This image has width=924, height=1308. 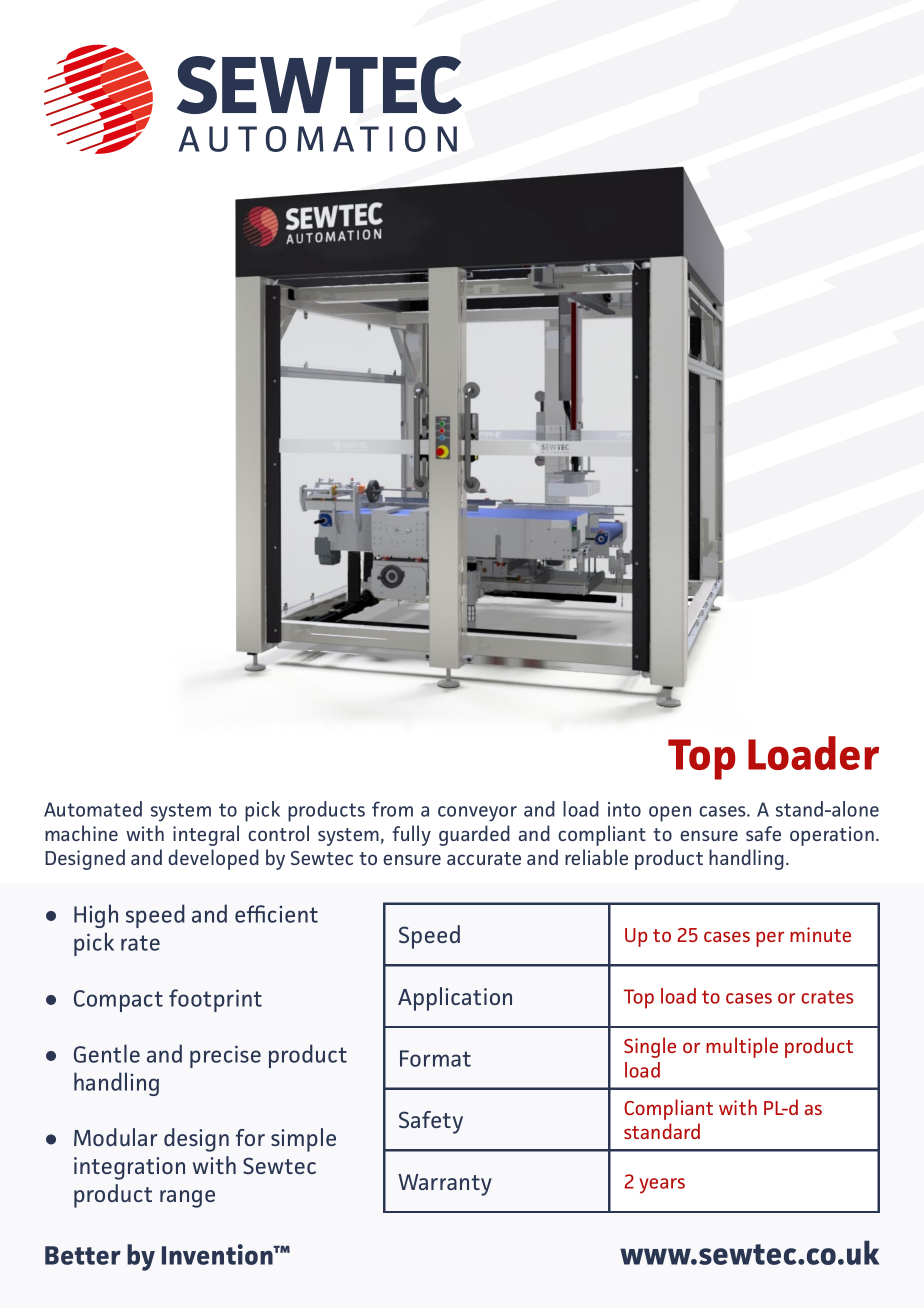 What do you see at coordinates (218, 1254) in the image?
I see `Invention` at bounding box center [218, 1254].
